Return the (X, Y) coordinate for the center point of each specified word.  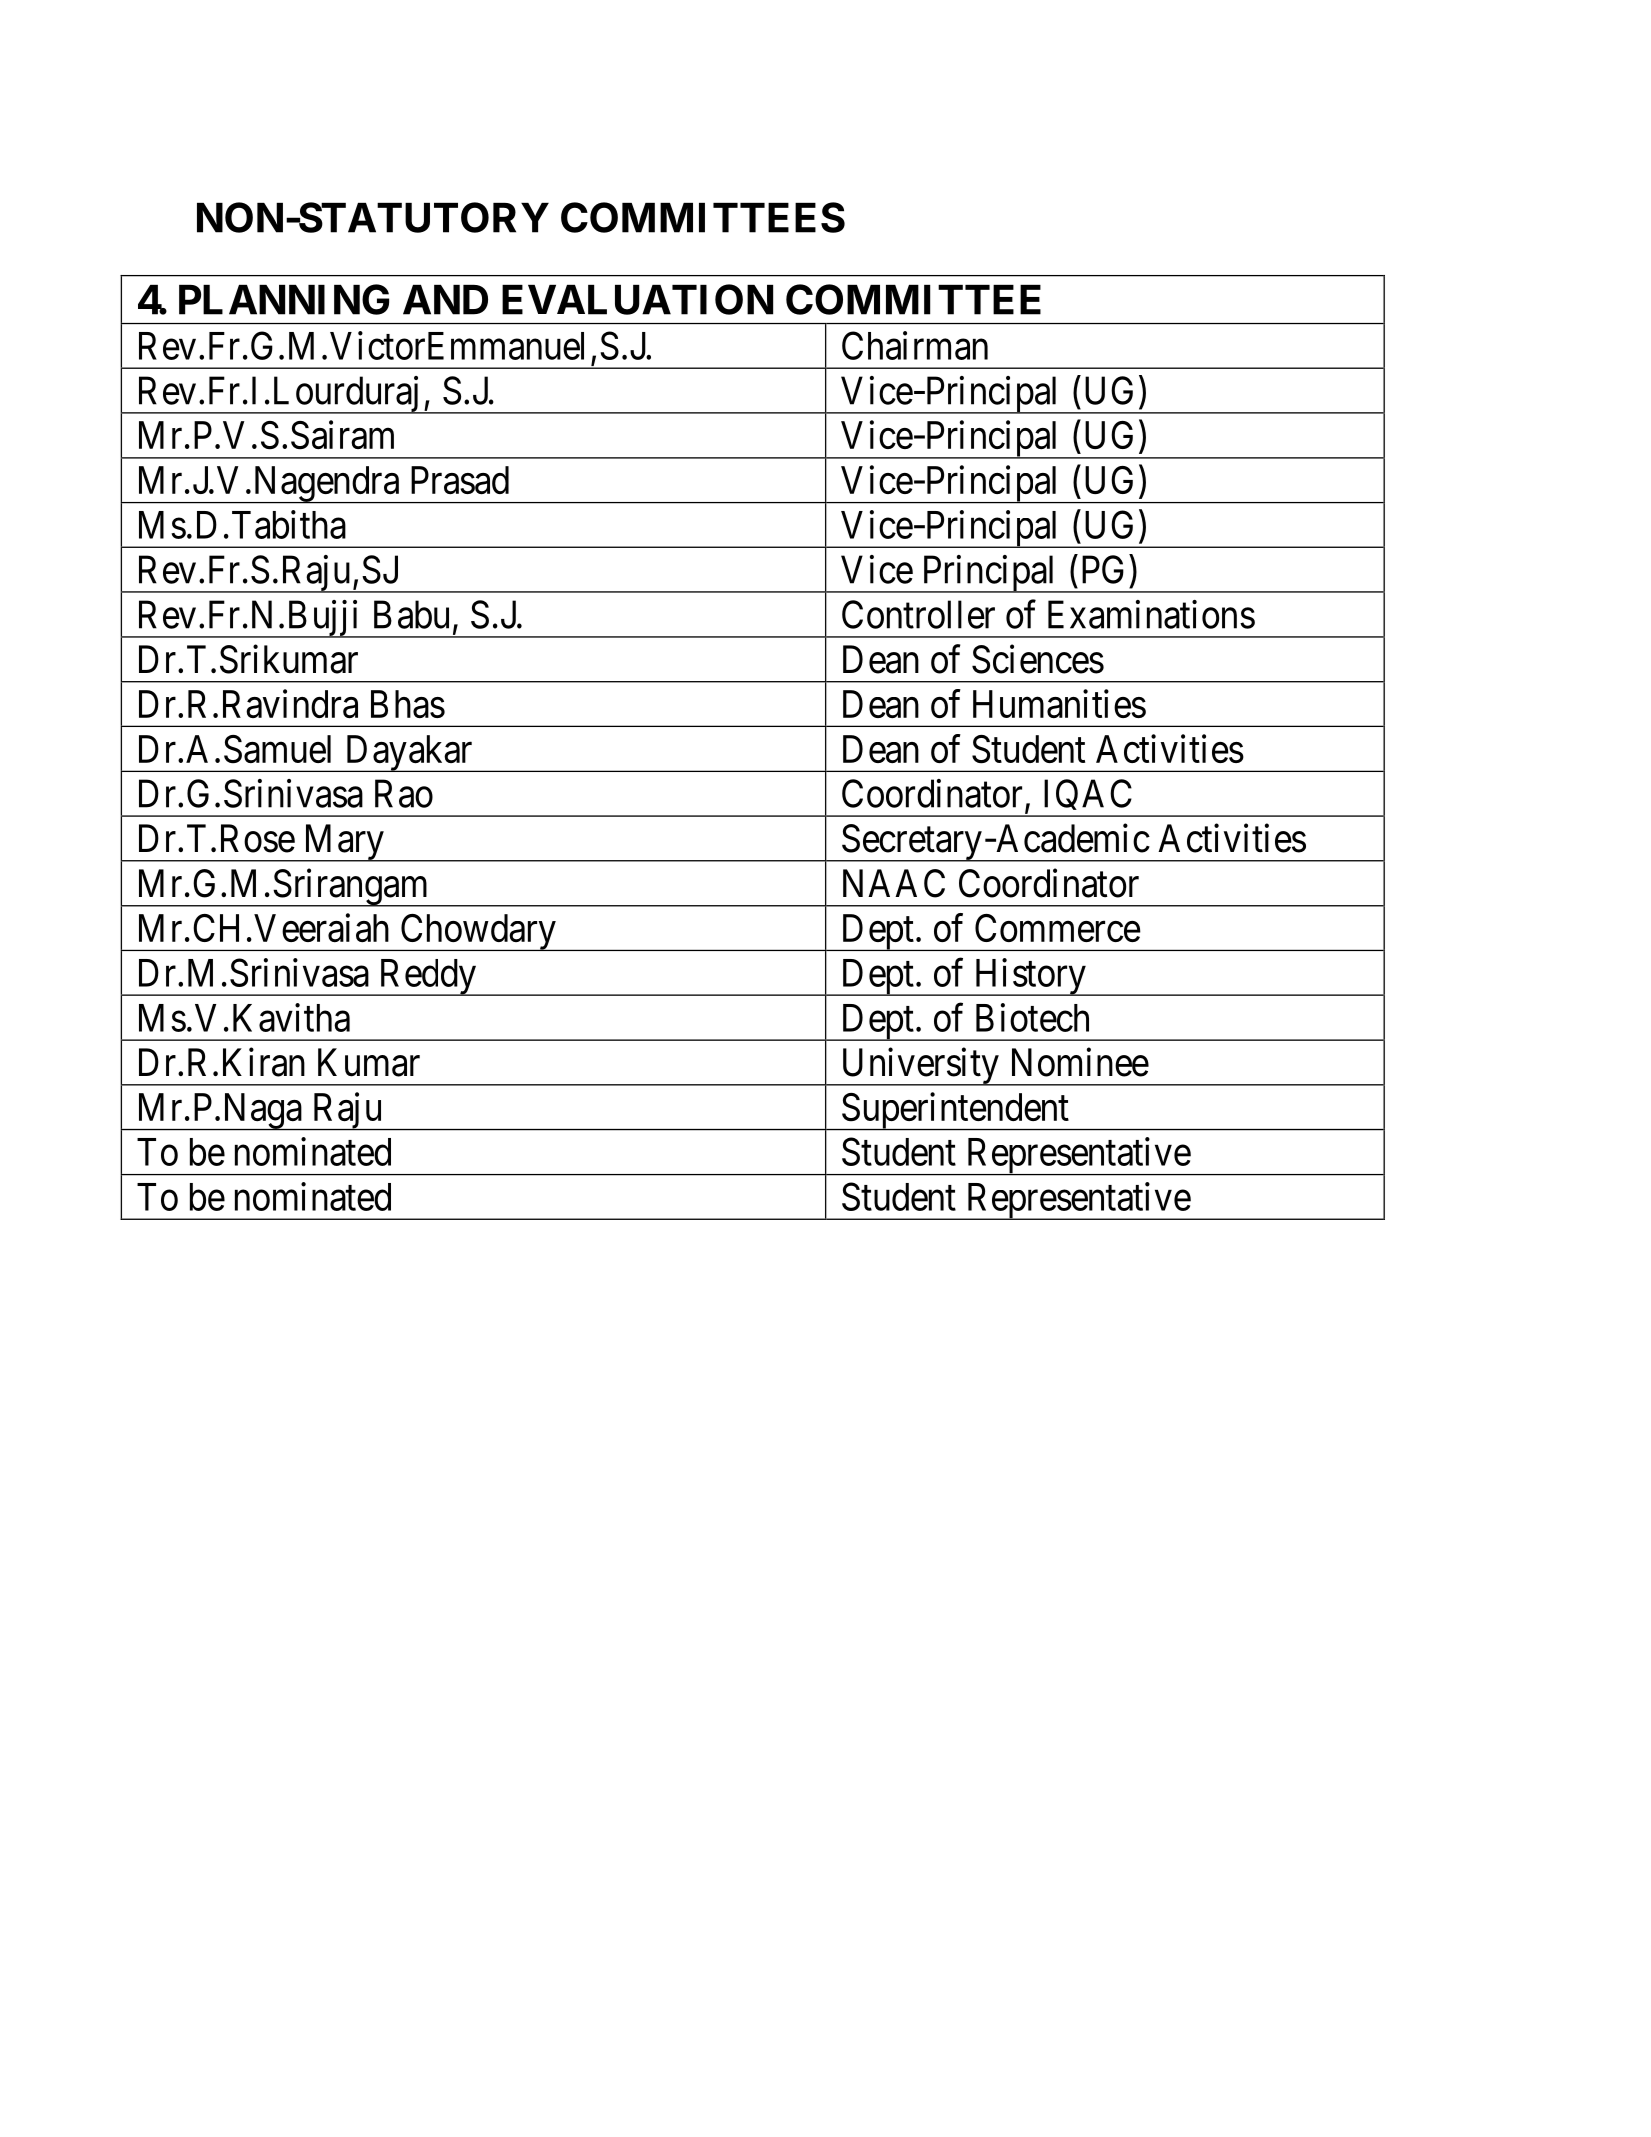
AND (445, 300)
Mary (343, 843)
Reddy (427, 977)
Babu (411, 614)
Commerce (1058, 928)
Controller (918, 614)
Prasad (460, 480)
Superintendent (955, 1111)
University (919, 1067)
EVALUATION (637, 299)
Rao (404, 794)
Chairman (915, 345)
